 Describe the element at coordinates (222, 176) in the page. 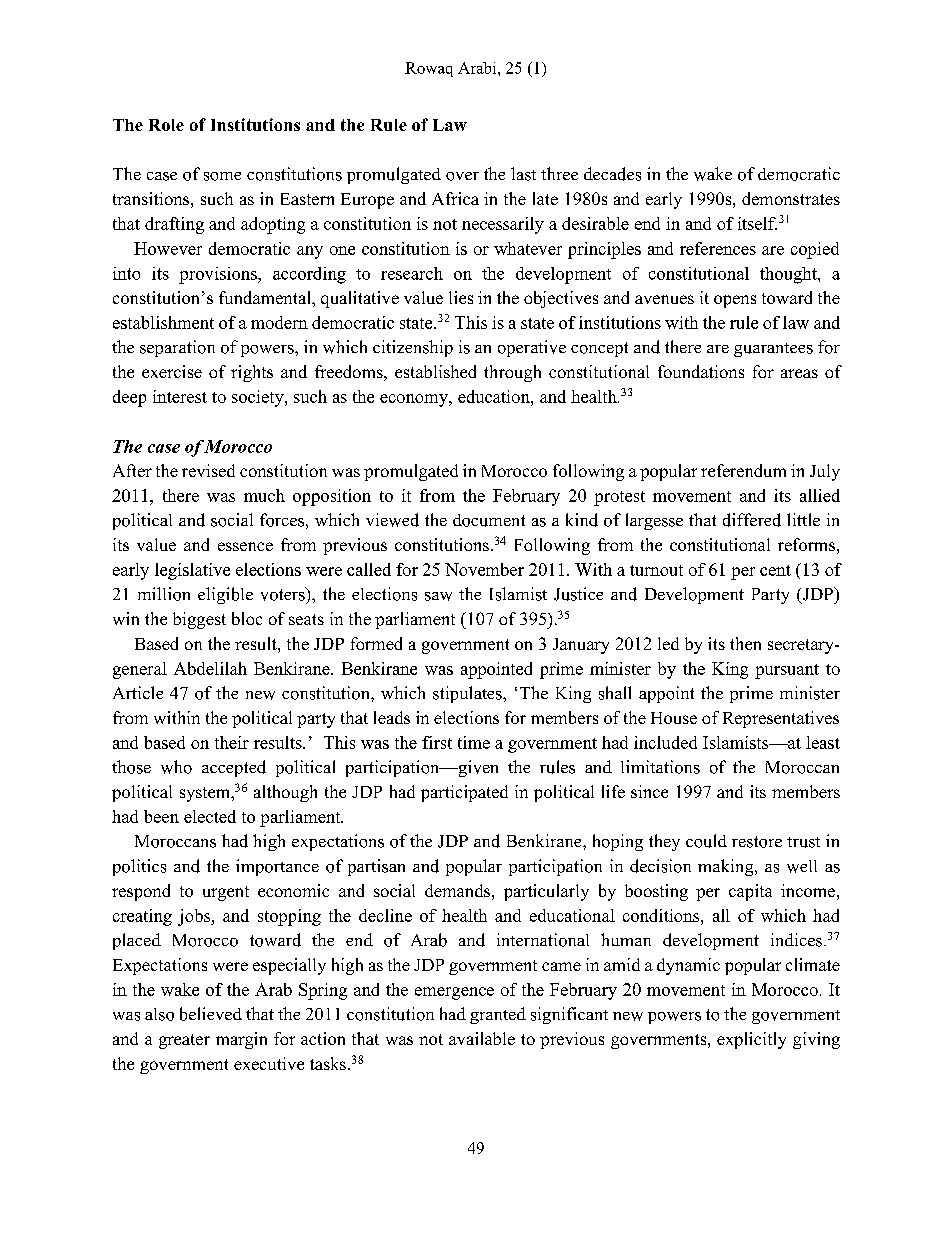

I see `some` at that location.
